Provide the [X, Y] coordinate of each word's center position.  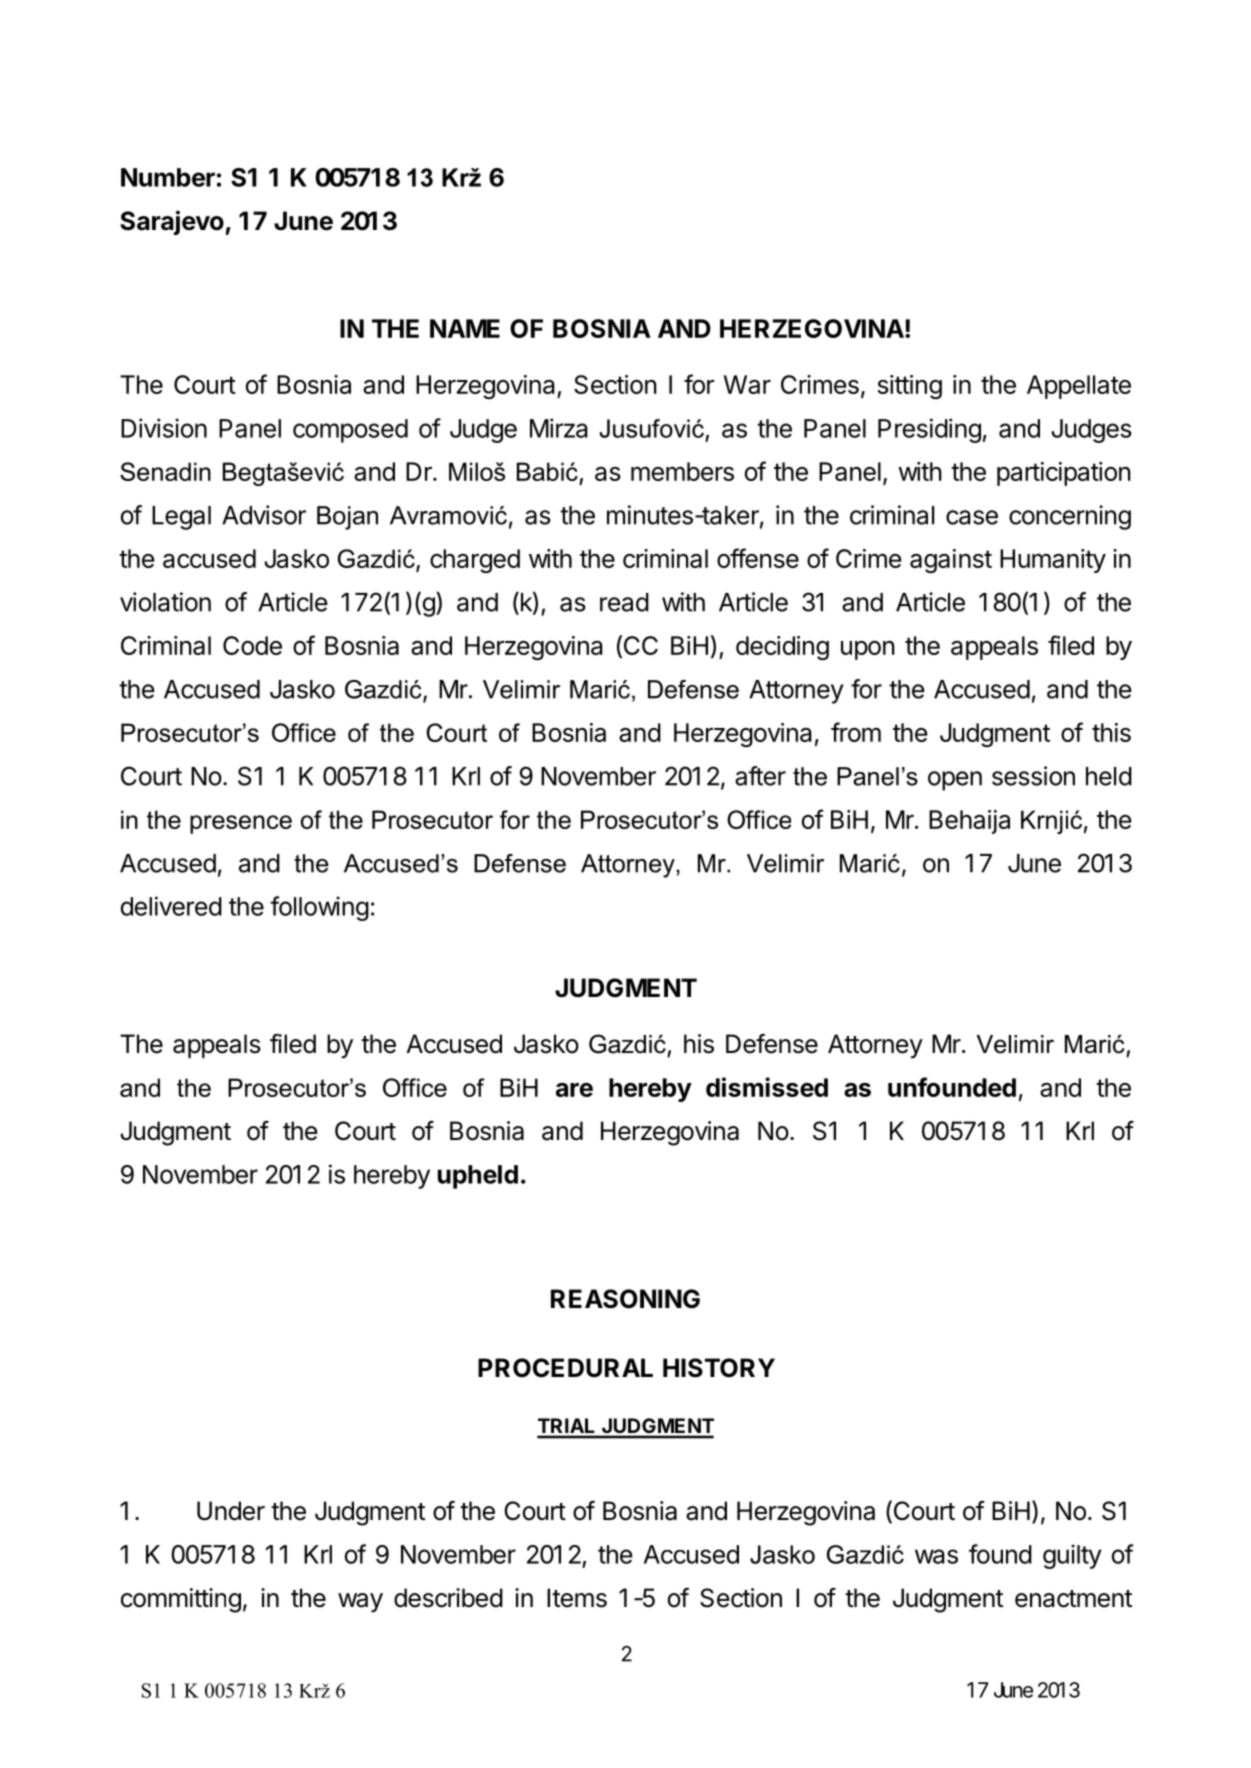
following [319, 908]
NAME [465, 328]
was [936, 1556]
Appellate [1079, 387]
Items [577, 1598]
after [760, 776]
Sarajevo [172, 222]
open [955, 781]
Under [231, 1511]
